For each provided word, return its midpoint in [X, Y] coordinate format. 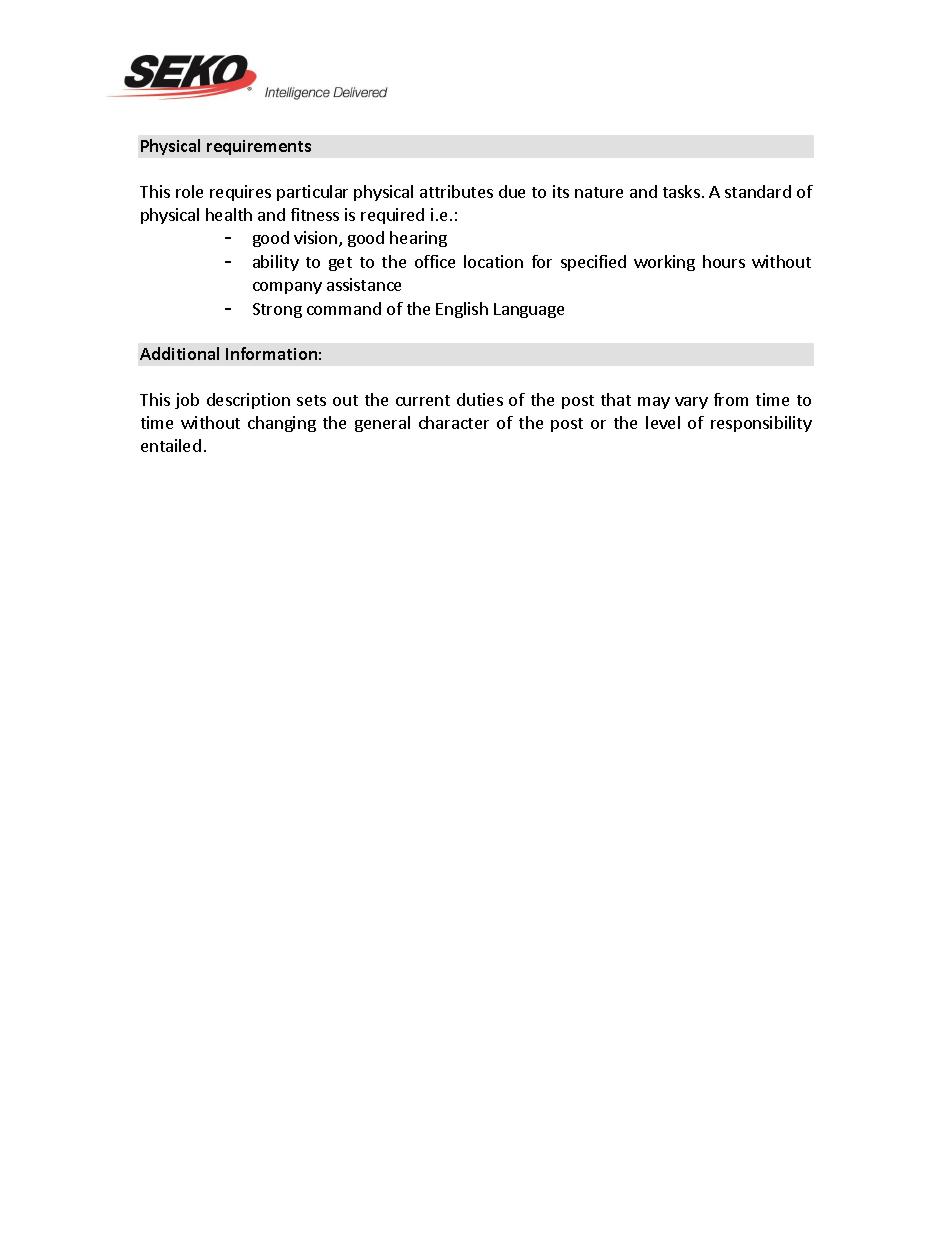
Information [271, 353]
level [663, 422]
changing [282, 424]
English [462, 310]
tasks [681, 191]
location [493, 261]
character [454, 422]
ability [276, 263]
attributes [456, 191]
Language [529, 310]
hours [724, 261]
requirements [259, 147]
